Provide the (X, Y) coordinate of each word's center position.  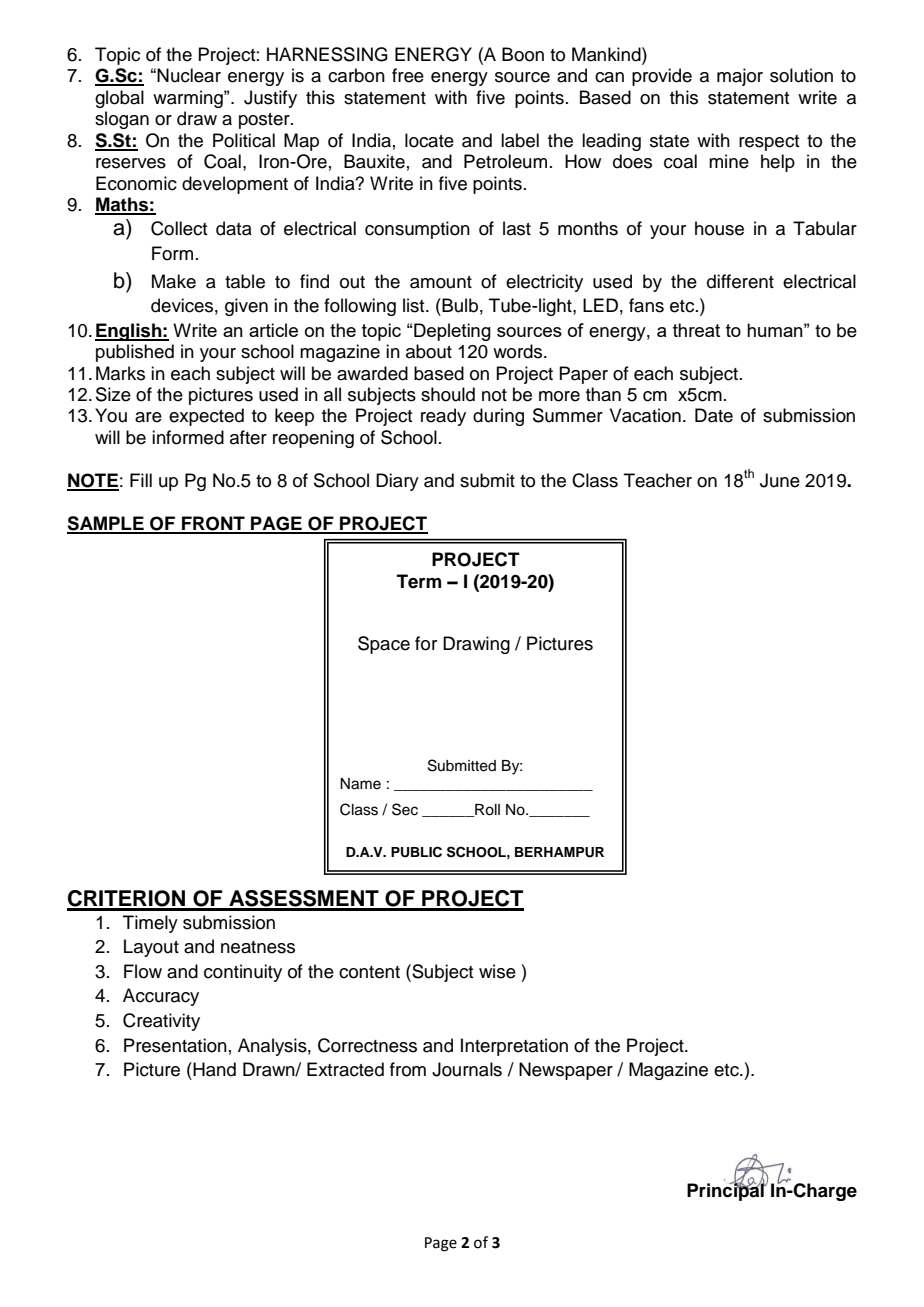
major (740, 77)
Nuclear (189, 75)
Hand (213, 1069)
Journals (467, 1069)
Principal (726, 1191)
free (408, 75)
